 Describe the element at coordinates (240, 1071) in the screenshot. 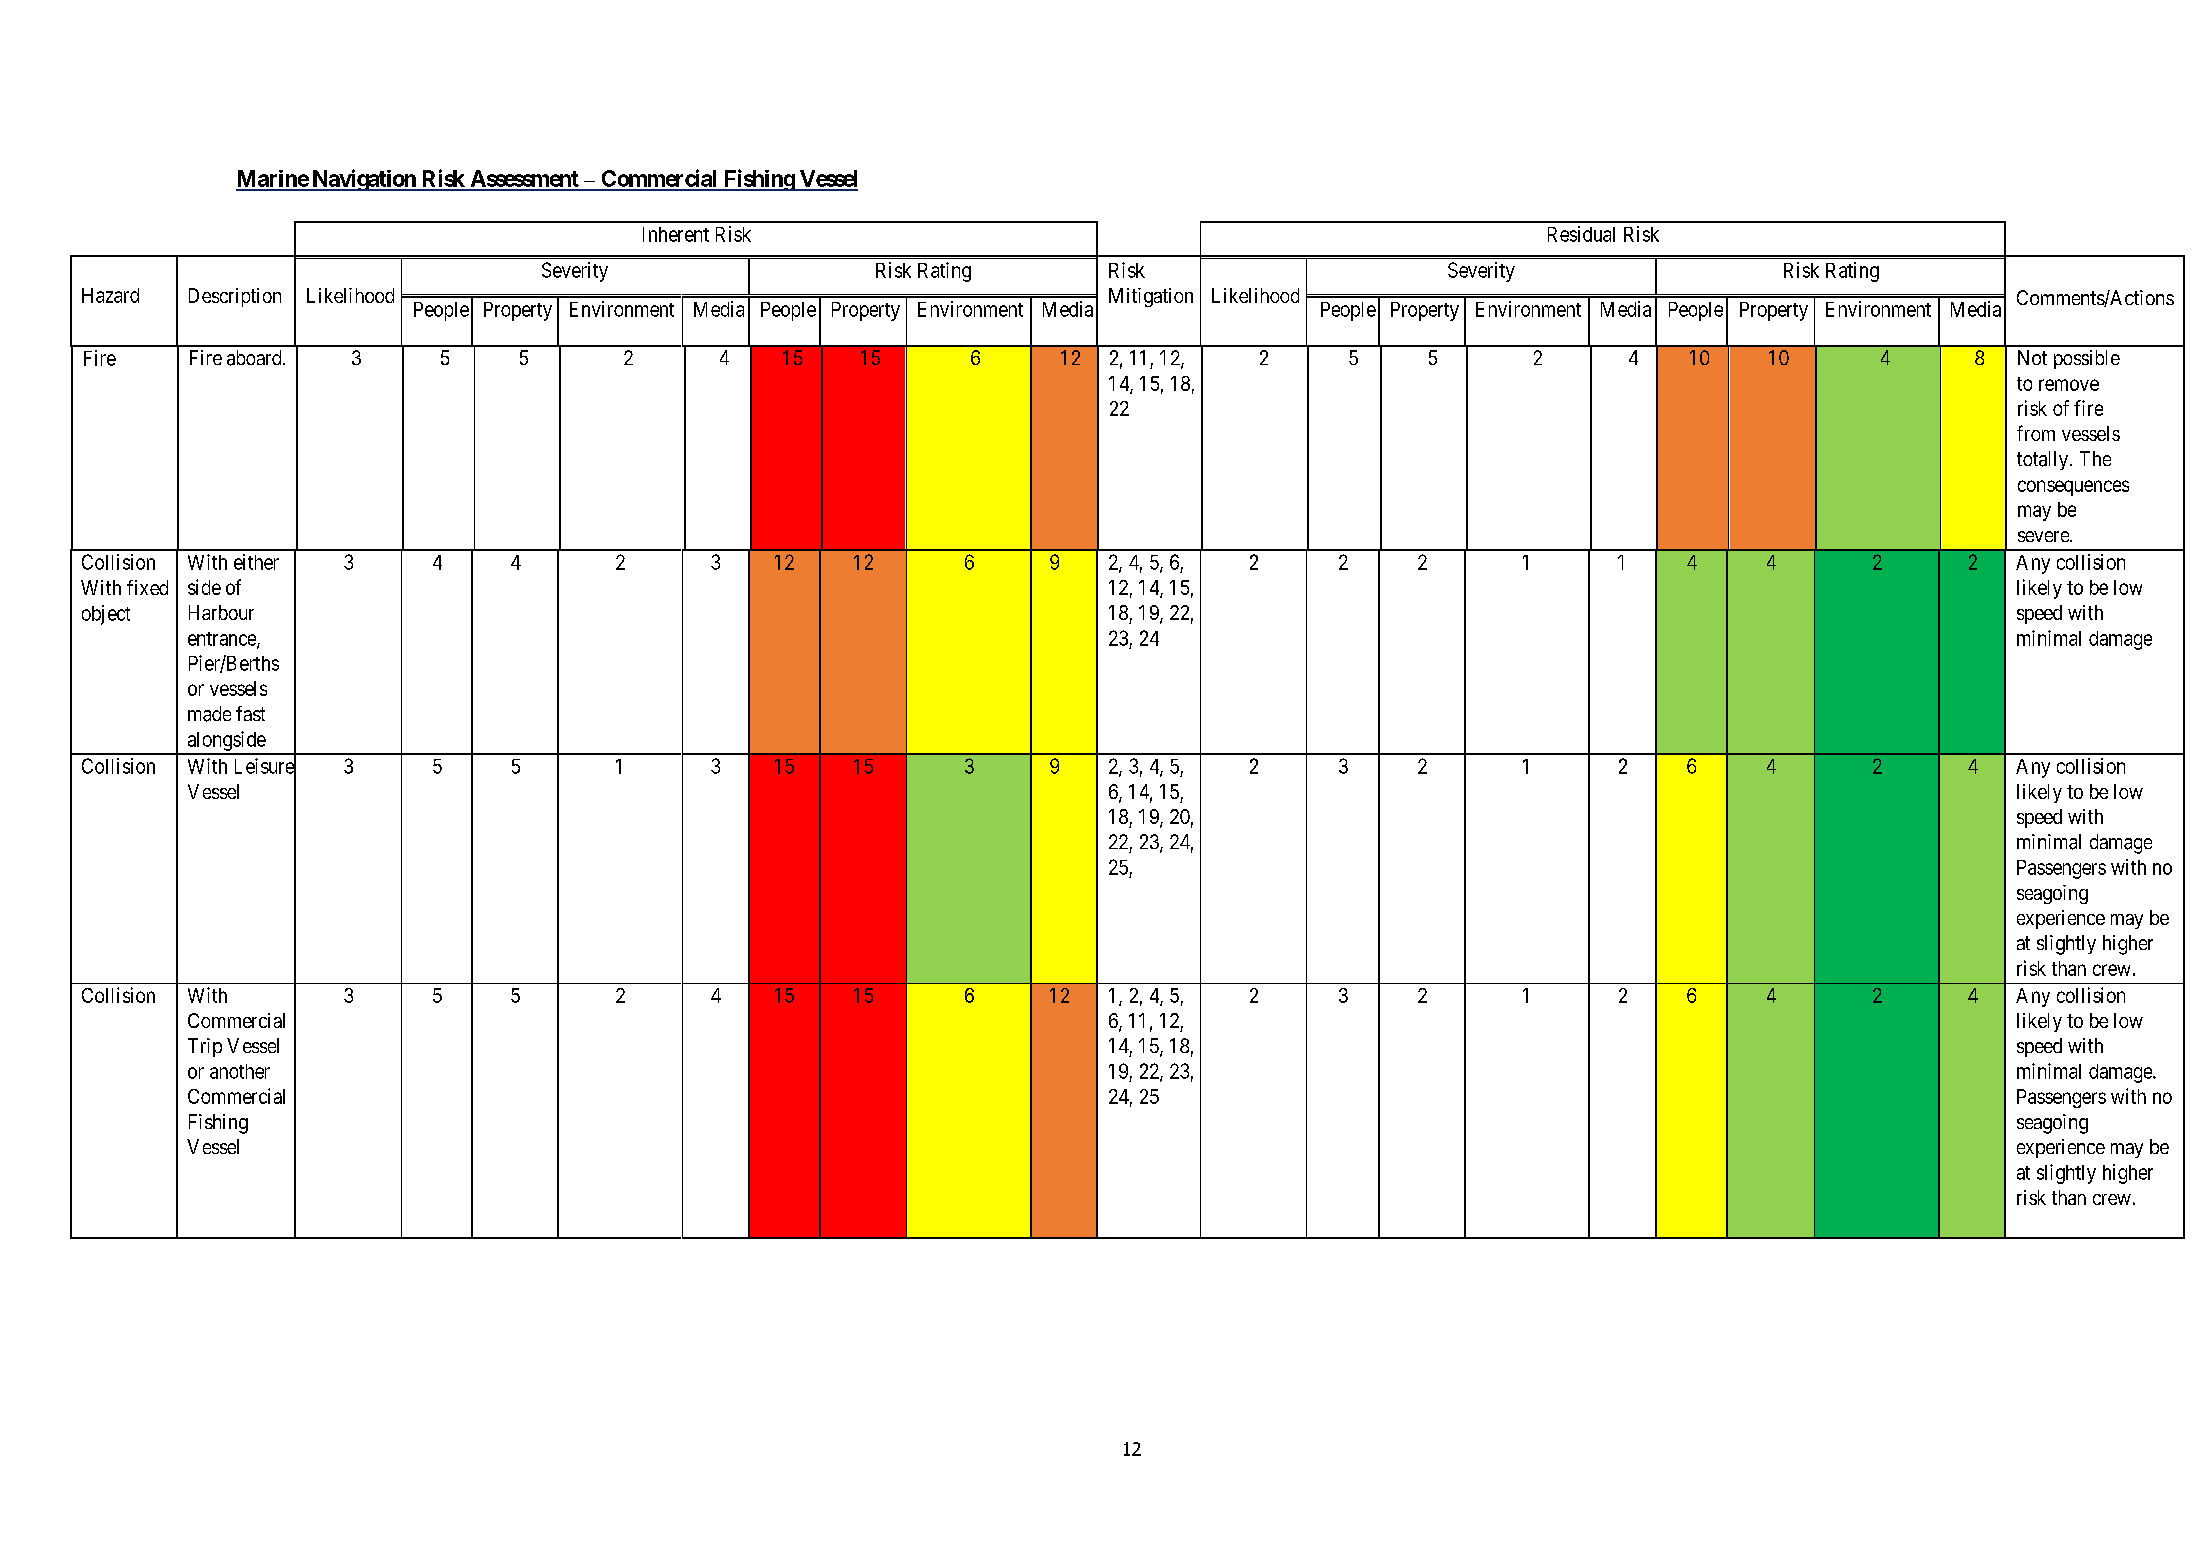

I see `another` at that location.
